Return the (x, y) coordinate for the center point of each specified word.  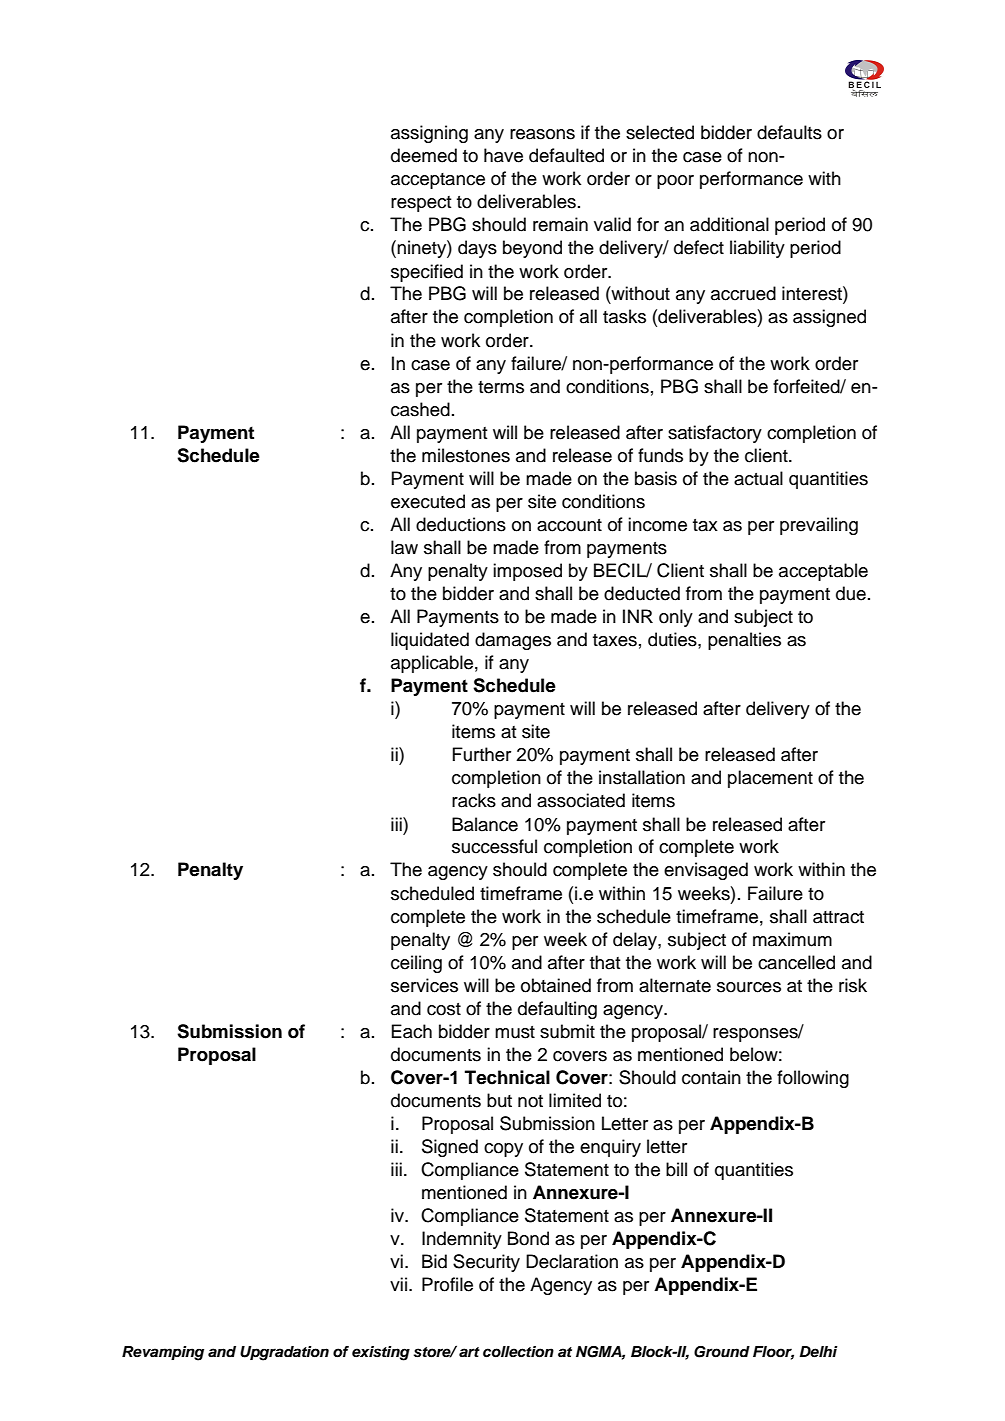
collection (518, 1352)
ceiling (416, 964)
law (404, 547)
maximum (792, 939)
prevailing (819, 526)
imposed (527, 572)
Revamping (163, 1353)
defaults (789, 132)
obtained (556, 985)
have (503, 155)
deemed (424, 155)
